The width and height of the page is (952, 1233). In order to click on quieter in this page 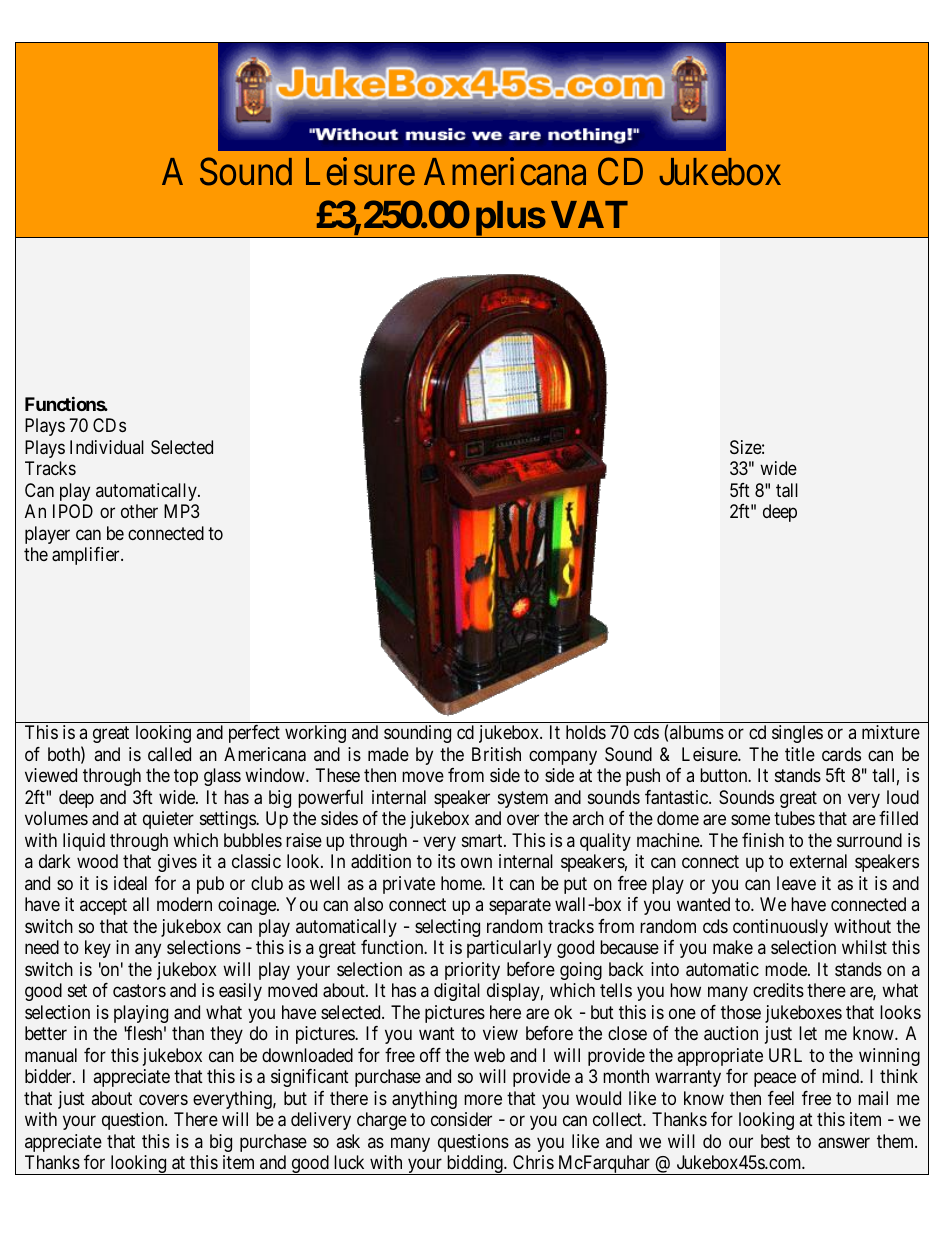, I will do `click(168, 820)`.
